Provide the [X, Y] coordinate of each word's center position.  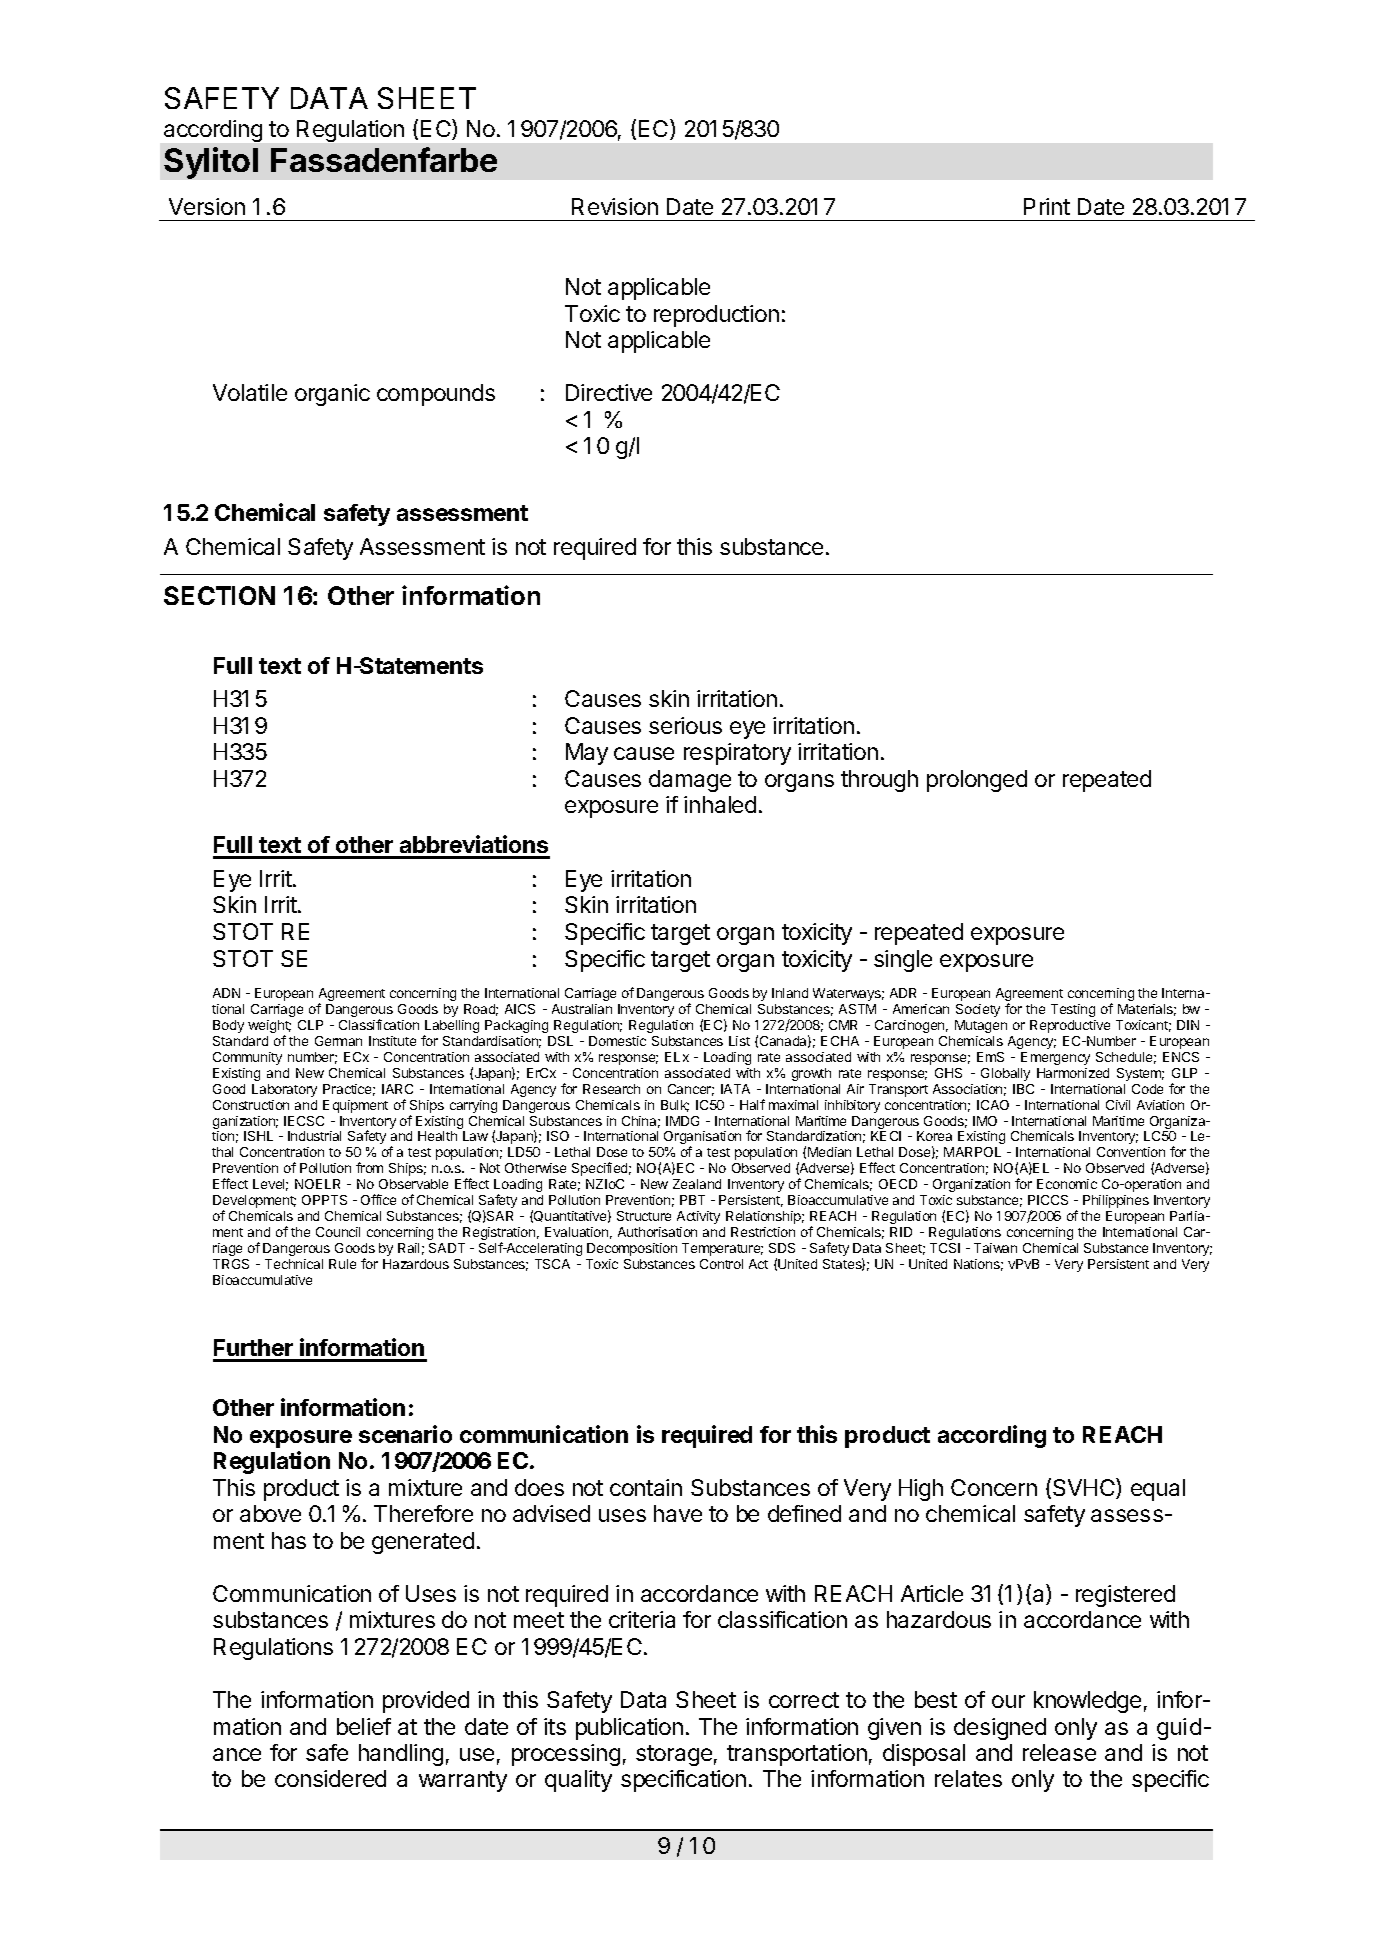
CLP [310, 1025]
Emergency [1055, 1058]
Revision [615, 206]
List [739, 1041]
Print [1047, 206]
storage [674, 1755]
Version [207, 206]
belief [364, 1726]
